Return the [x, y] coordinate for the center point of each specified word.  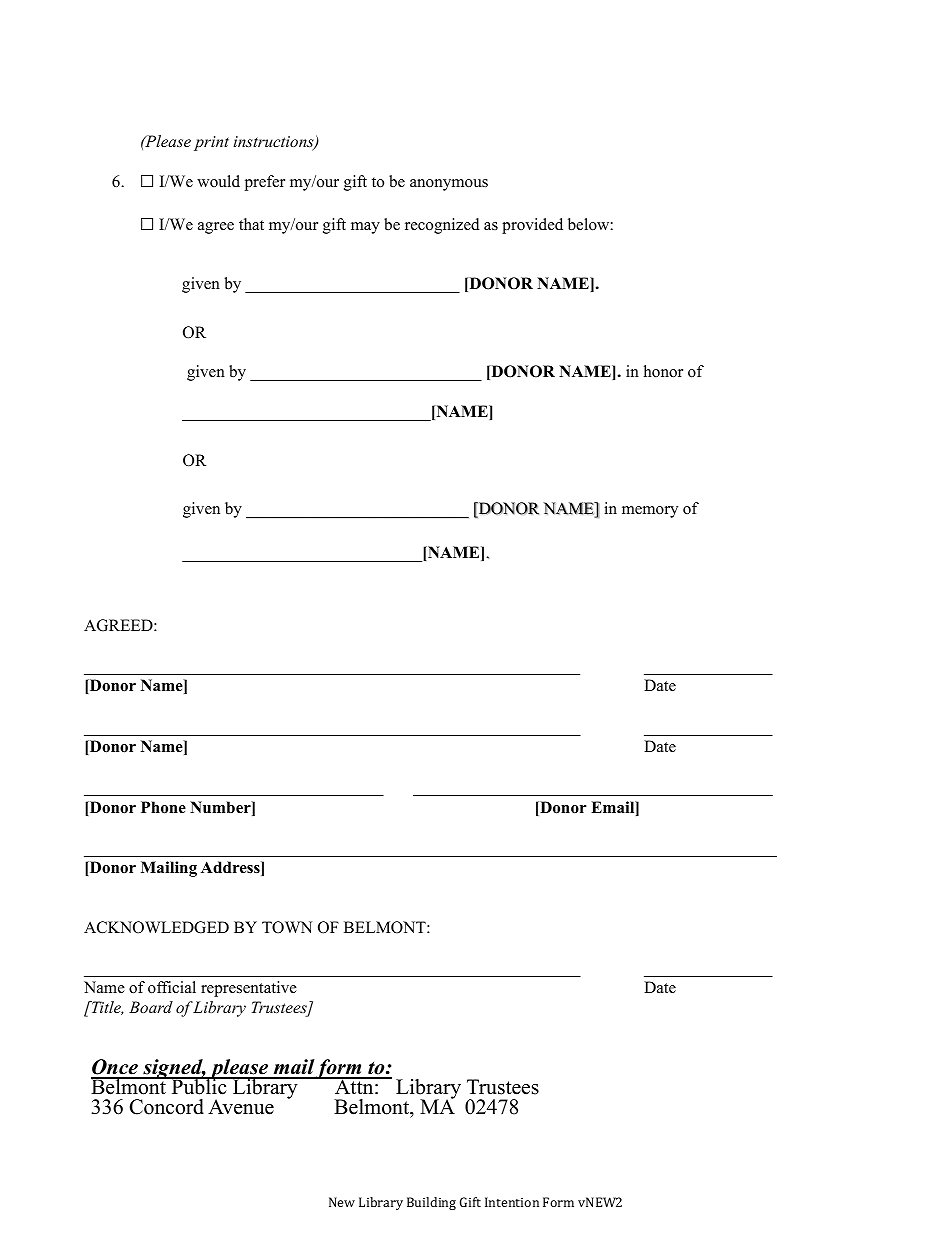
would [218, 181]
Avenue [241, 1107]
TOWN [287, 927]
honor [663, 371]
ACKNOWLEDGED [156, 927]
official [172, 987]
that [251, 224]
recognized [442, 226]
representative [249, 989]
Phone [163, 807]
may [365, 228]
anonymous [449, 185]
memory [650, 512]
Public [199, 1086]
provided [532, 226]
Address [231, 868]
